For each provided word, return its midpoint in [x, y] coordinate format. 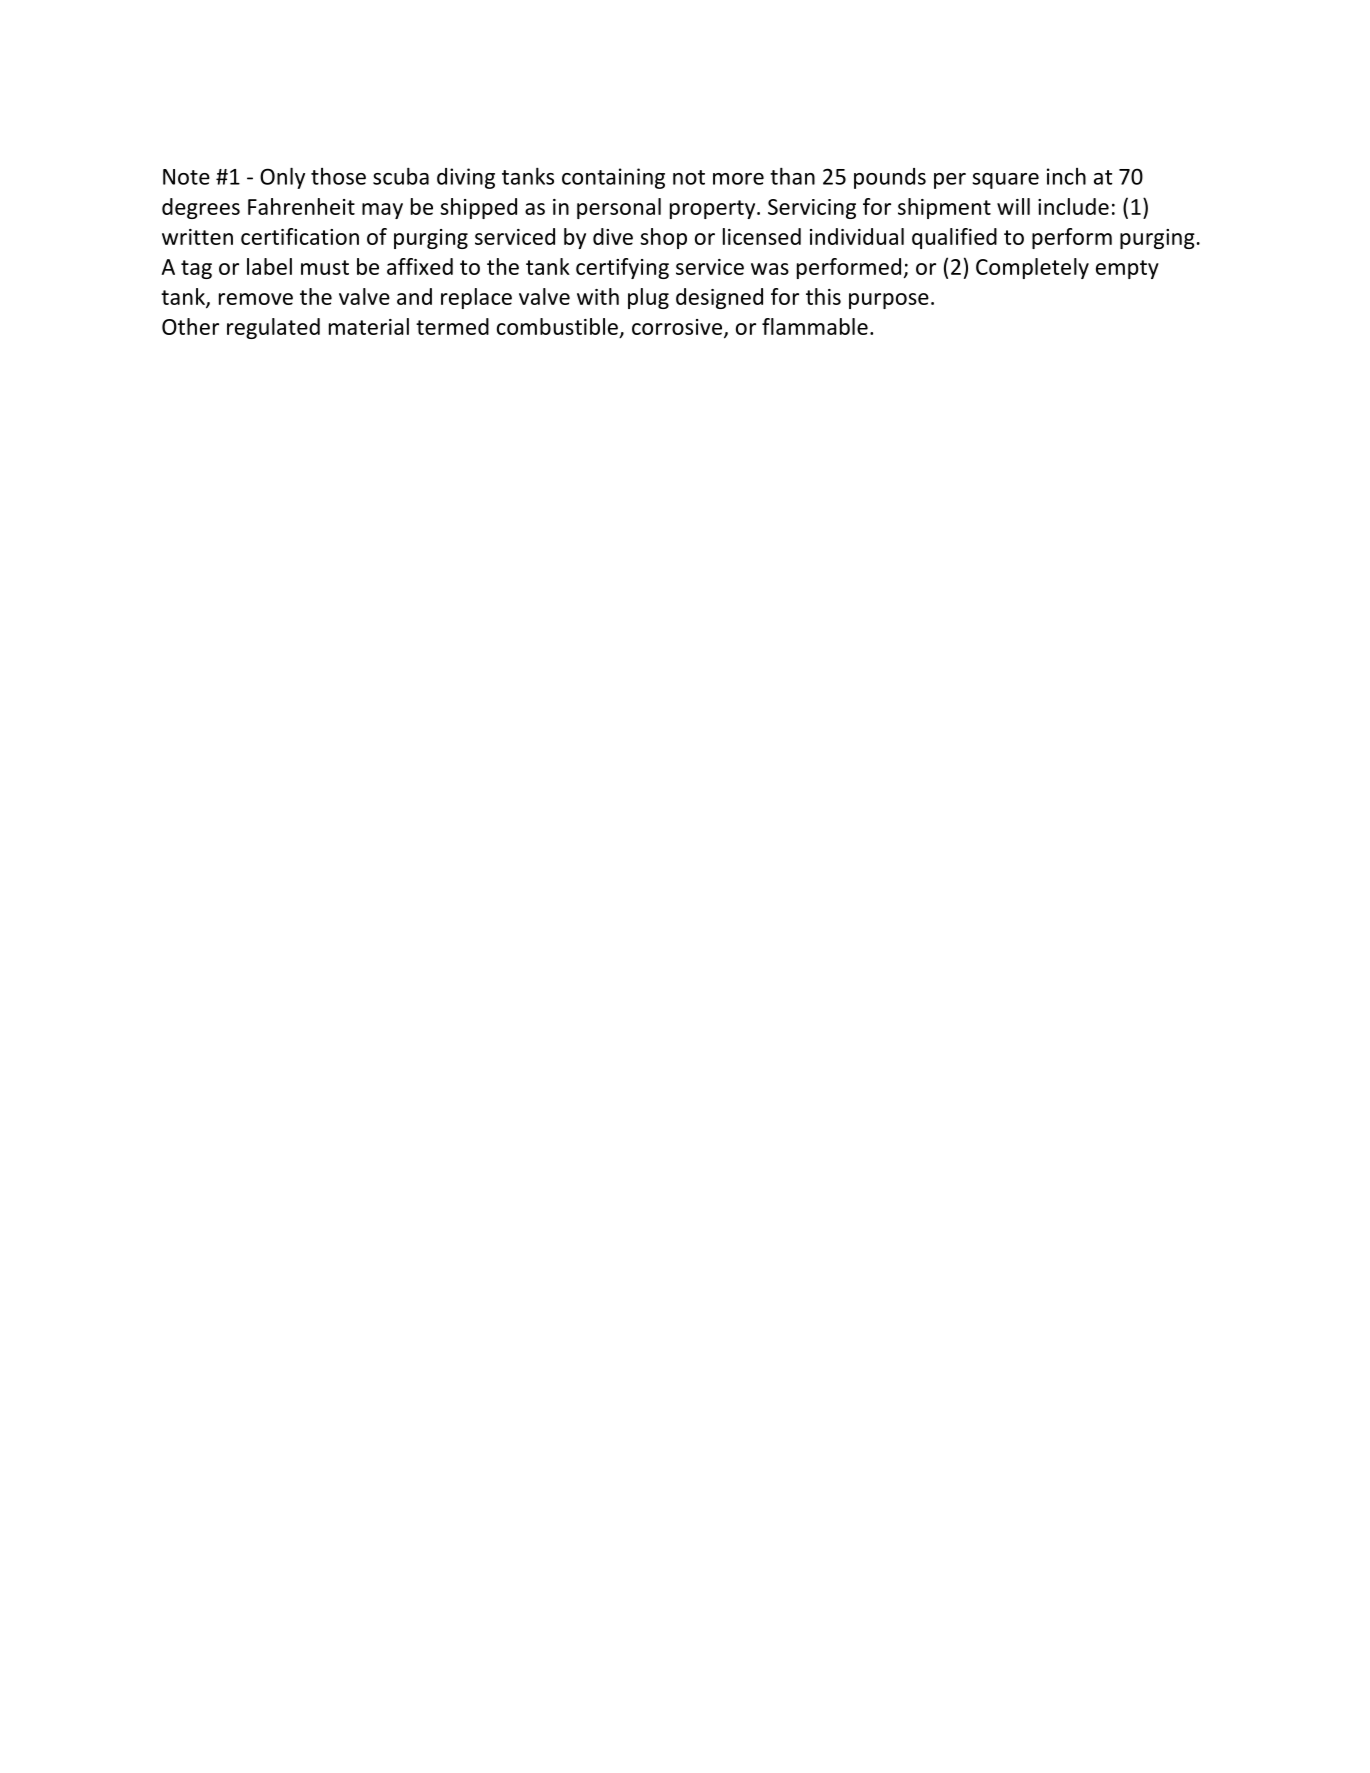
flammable [815, 326]
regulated [273, 328]
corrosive [677, 327]
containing [613, 178]
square [1005, 181]
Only [282, 178]
